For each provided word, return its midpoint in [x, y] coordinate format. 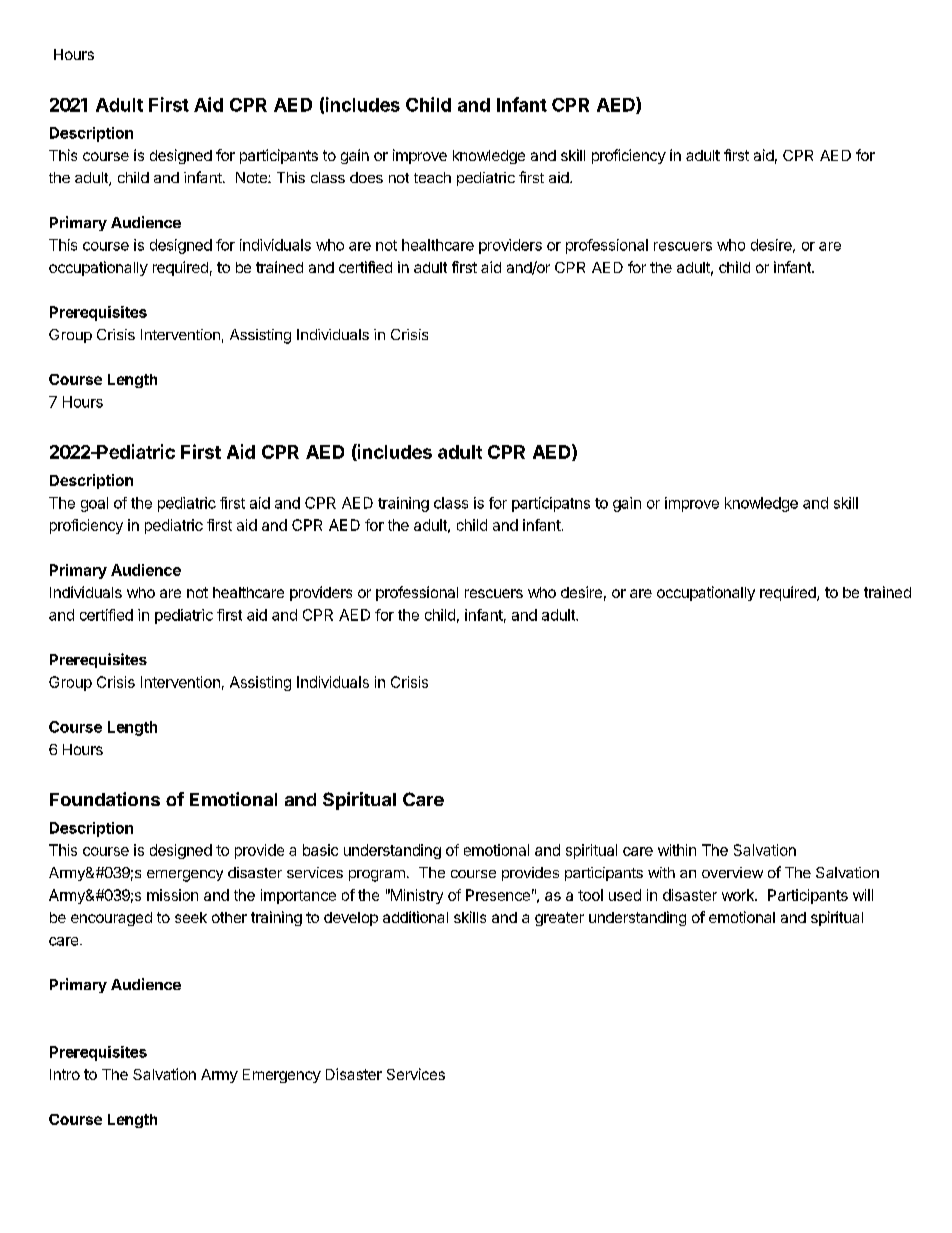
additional [415, 917]
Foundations [105, 799]
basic [320, 850]
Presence [498, 895]
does [366, 177]
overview [732, 872]
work [739, 895]
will [863, 895]
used [625, 895]
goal [94, 504]
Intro [65, 1074]
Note [252, 177]
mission [172, 895]
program [377, 876]
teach [432, 177]
